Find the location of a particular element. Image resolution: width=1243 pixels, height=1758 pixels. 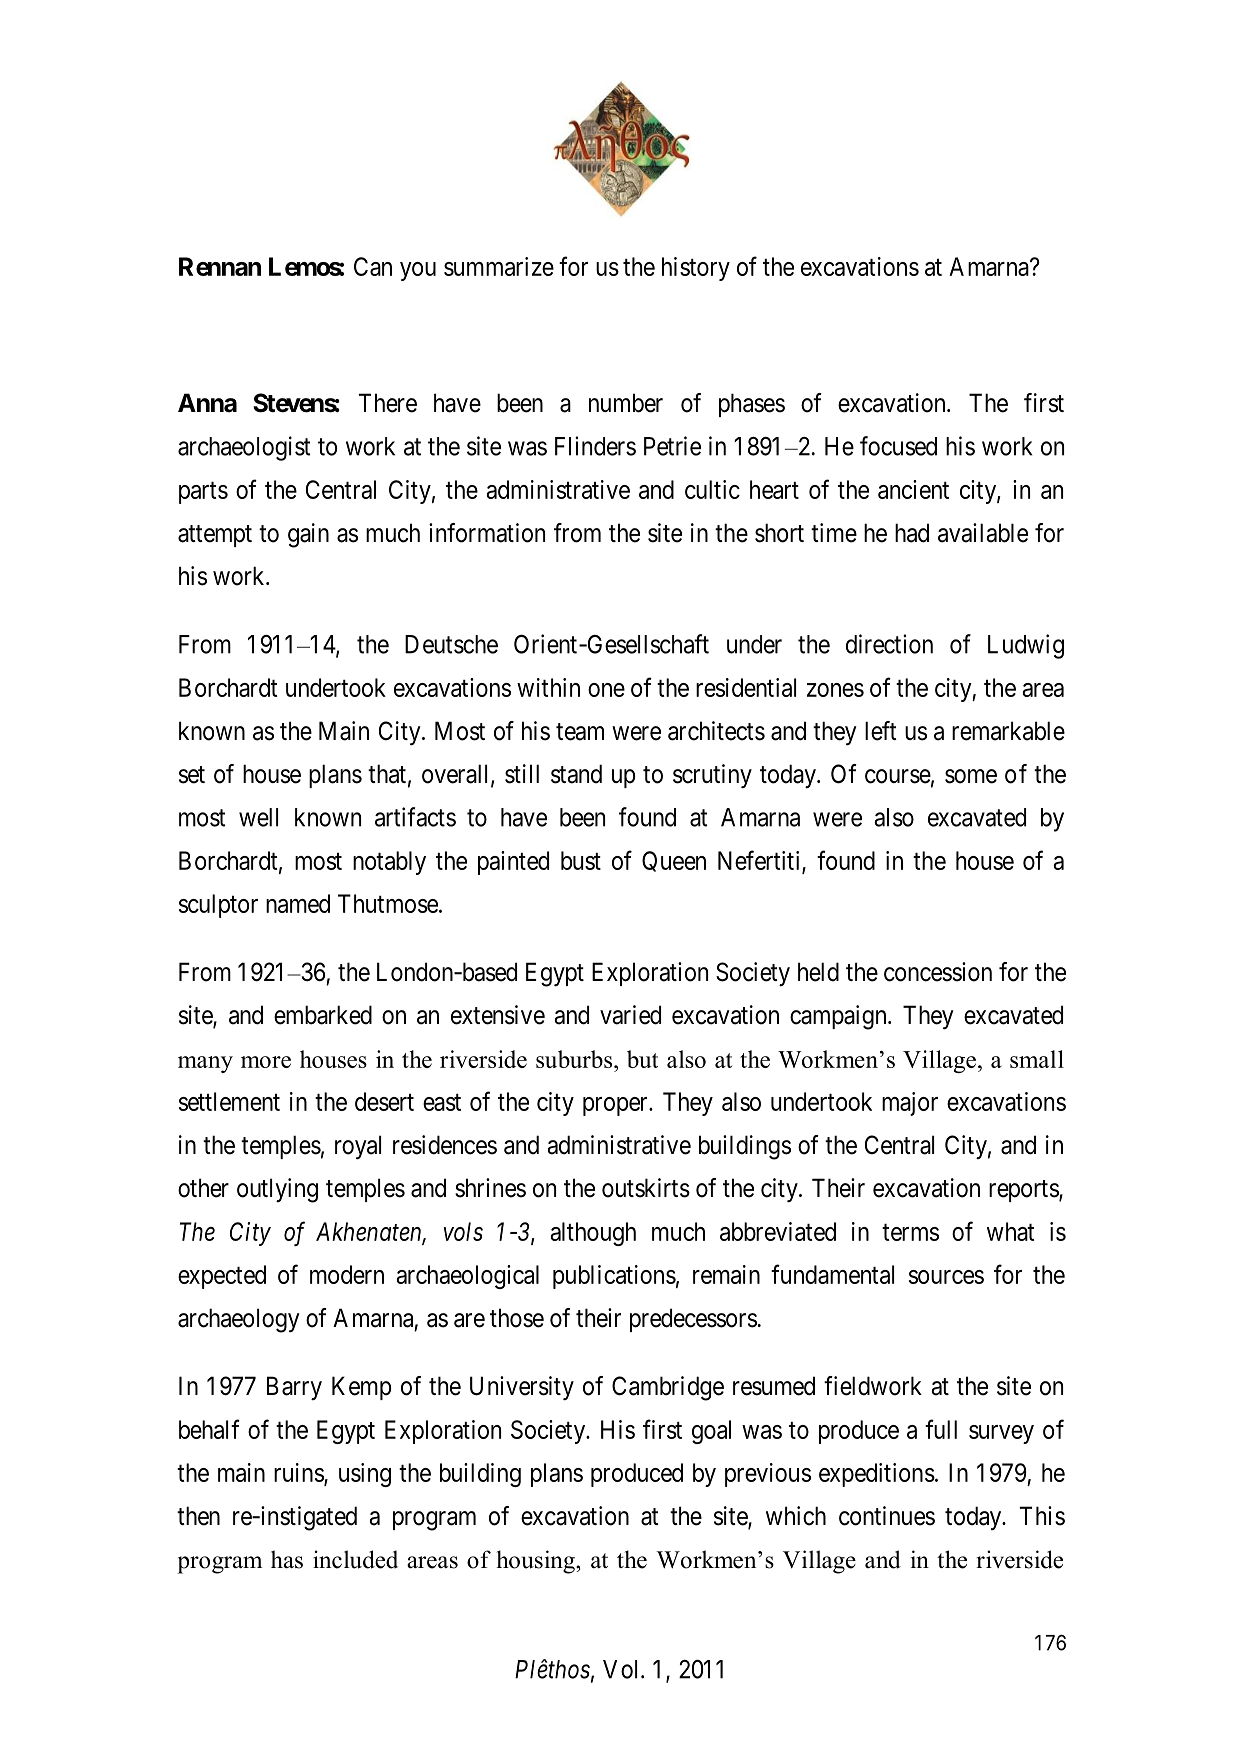

ruins is located at coordinates (299, 1474).
